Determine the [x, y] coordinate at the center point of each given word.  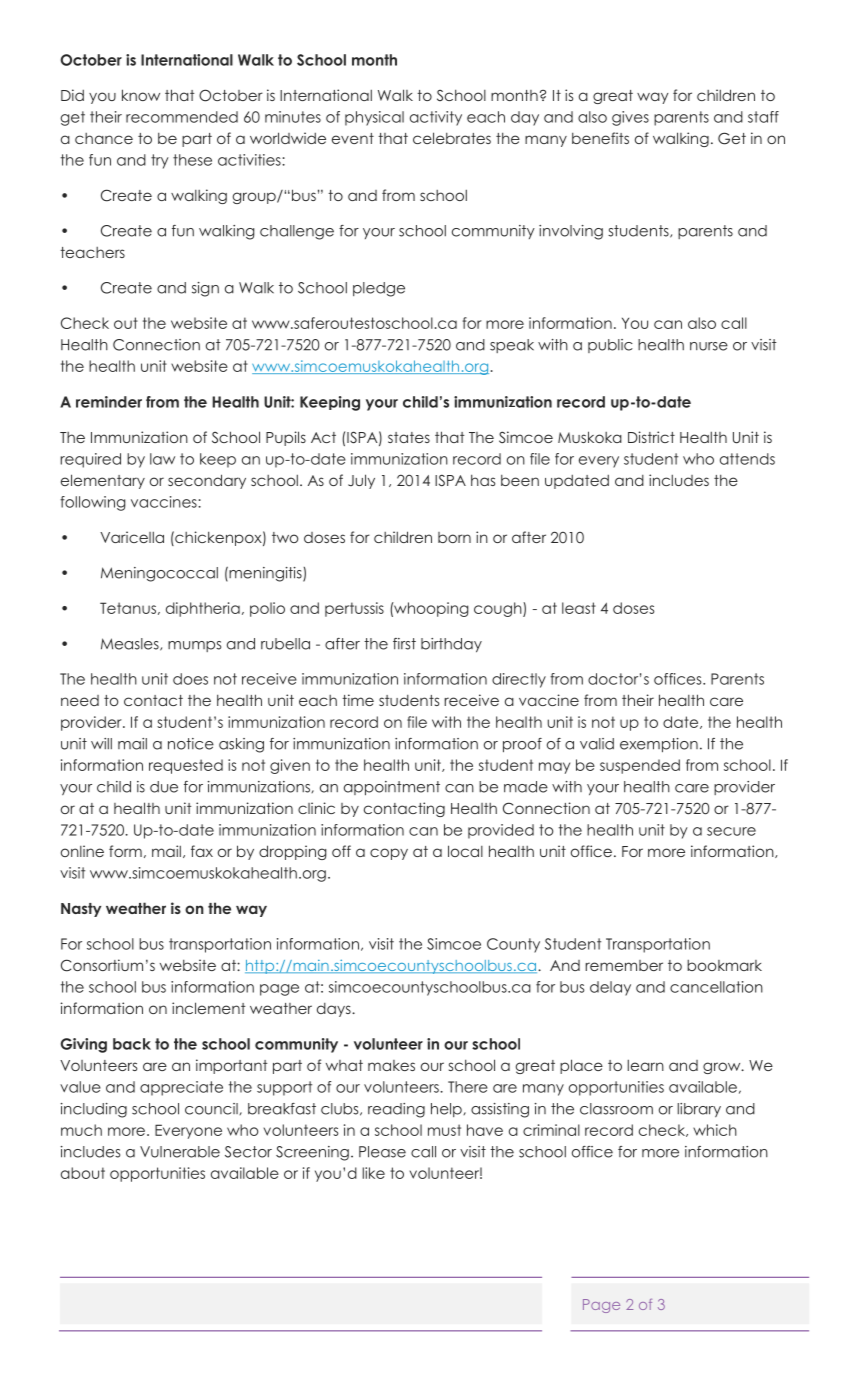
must [444, 1130]
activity [436, 118]
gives [630, 118]
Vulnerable [180, 1152]
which [715, 1130]
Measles [131, 644]
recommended [182, 117]
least [579, 608]
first [404, 644]
